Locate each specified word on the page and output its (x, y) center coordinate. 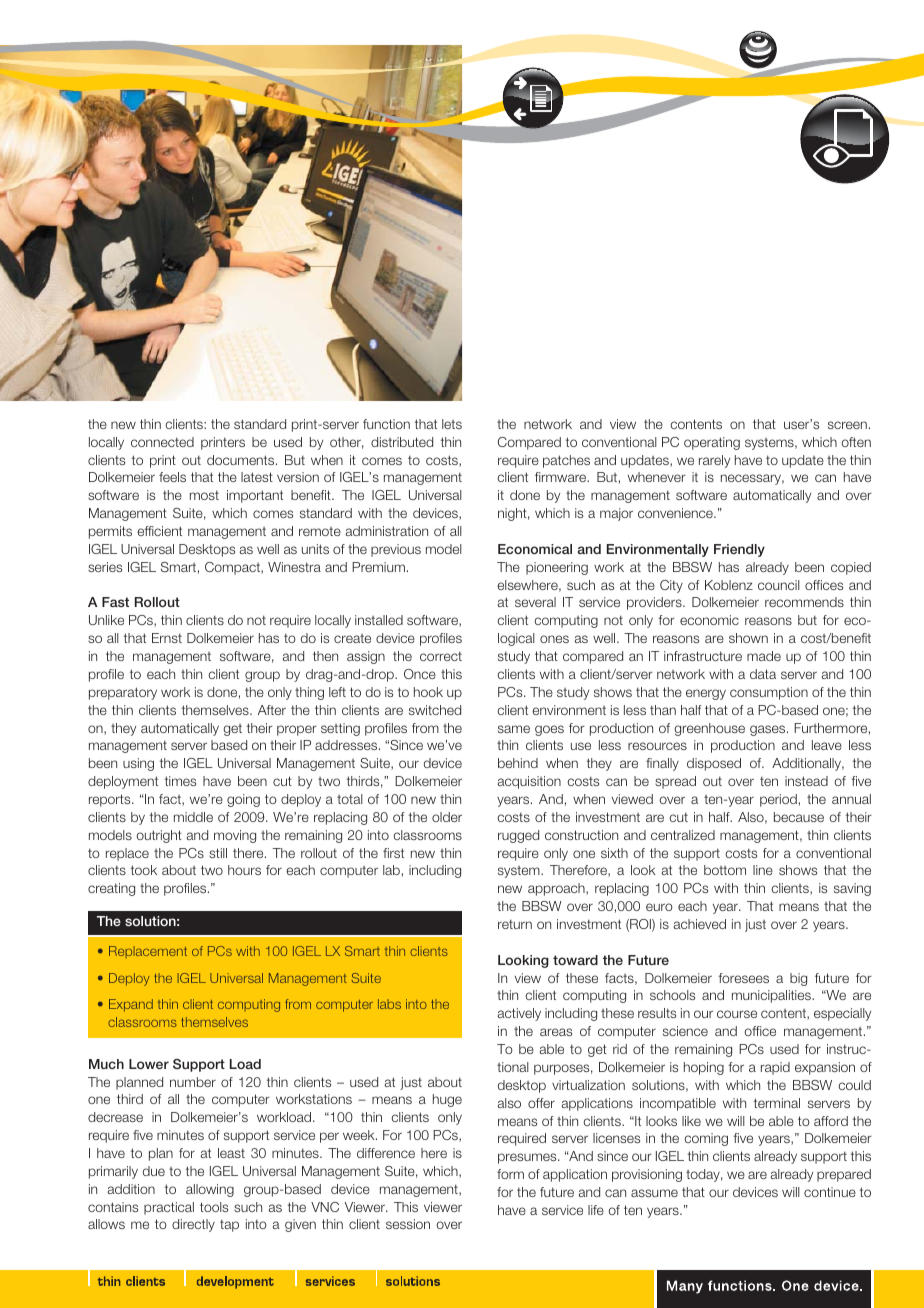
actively (519, 1014)
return (515, 924)
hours (244, 870)
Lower (149, 1064)
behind (518, 763)
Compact (233, 568)
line (763, 870)
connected (162, 442)
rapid (775, 1068)
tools (214, 1207)
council (779, 585)
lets (452, 424)
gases (769, 730)
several (535, 602)
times (180, 781)
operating (712, 443)
